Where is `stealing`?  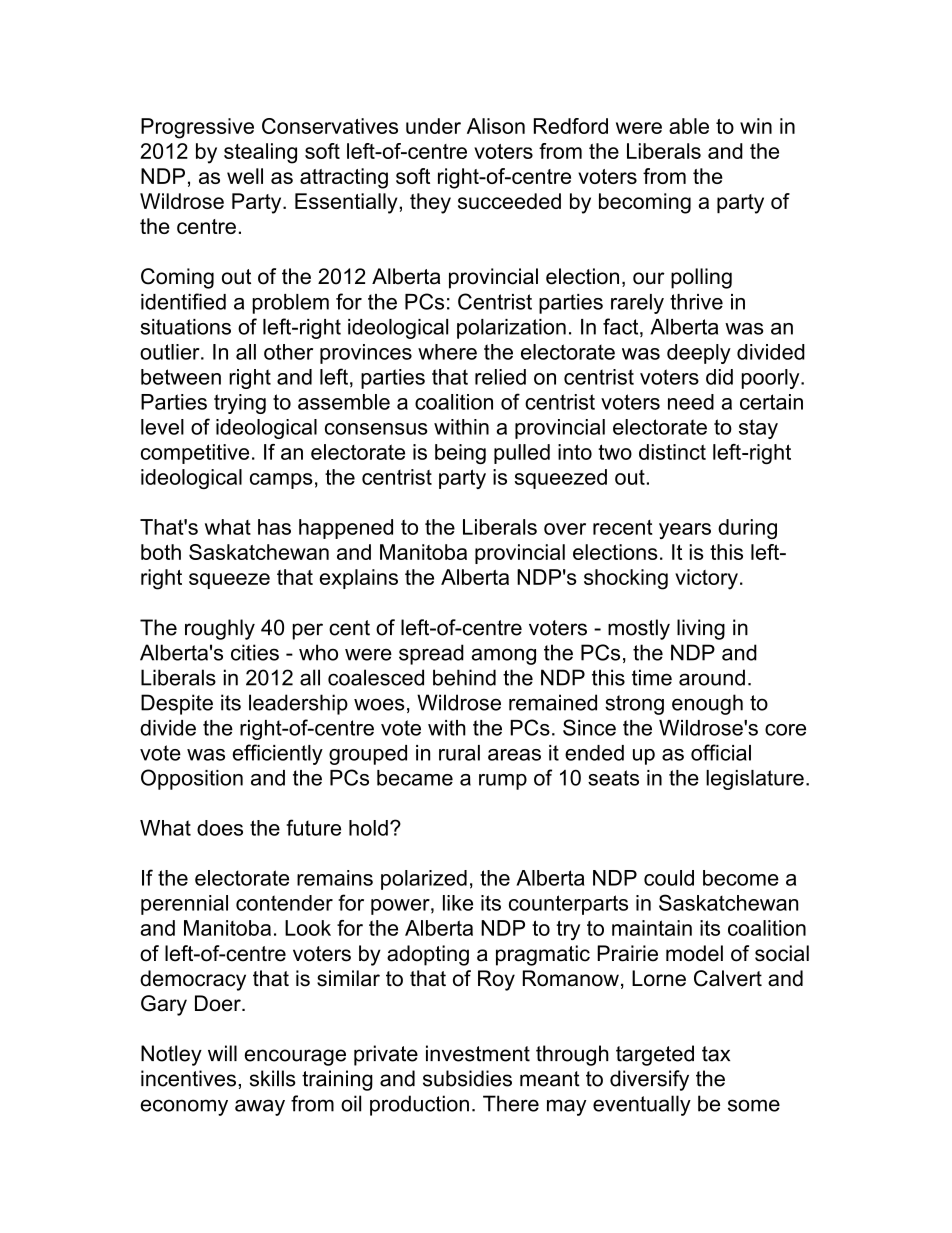 stealing is located at coordinates (260, 153).
